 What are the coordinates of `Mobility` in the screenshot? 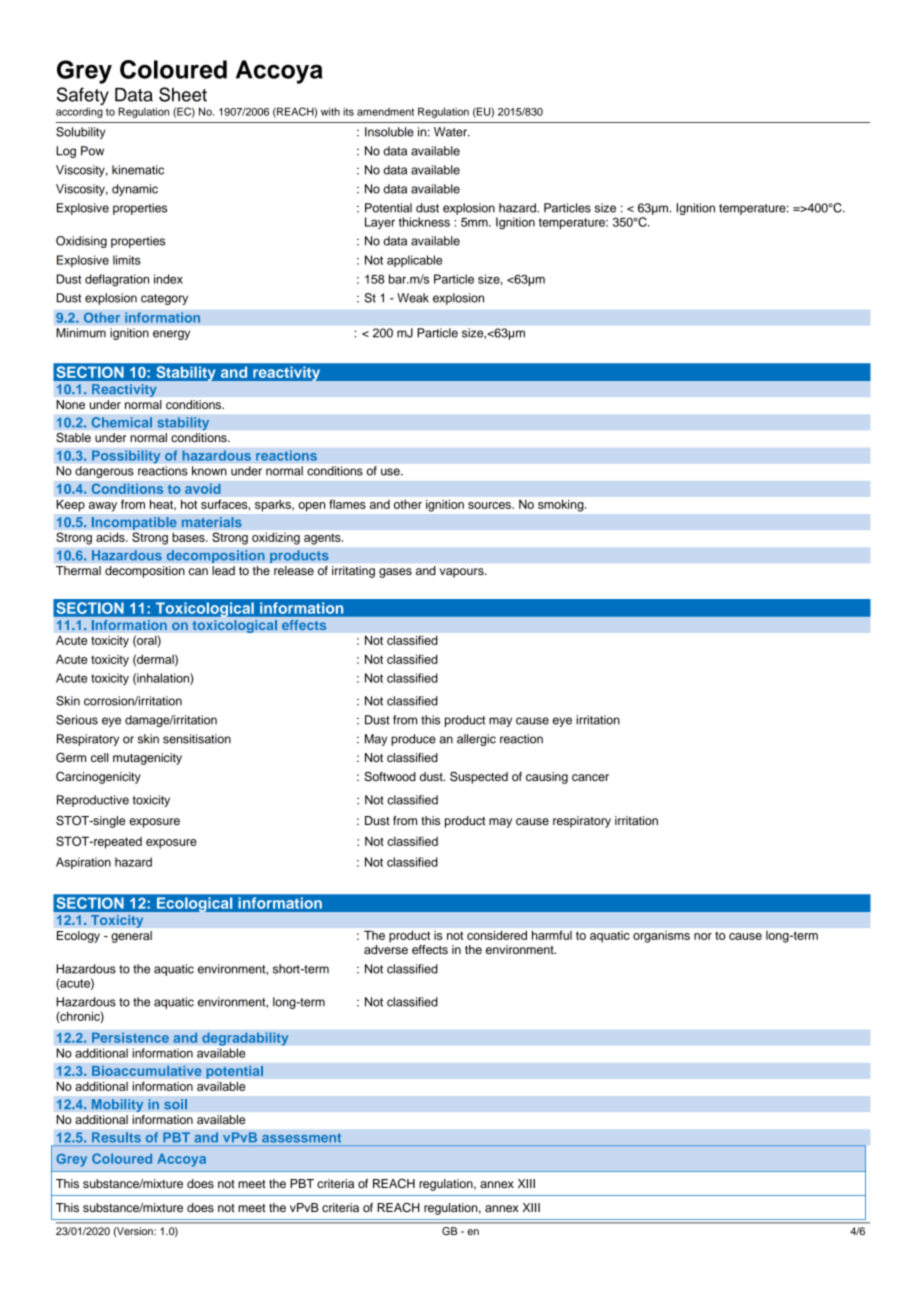 It's located at (117, 1105).
